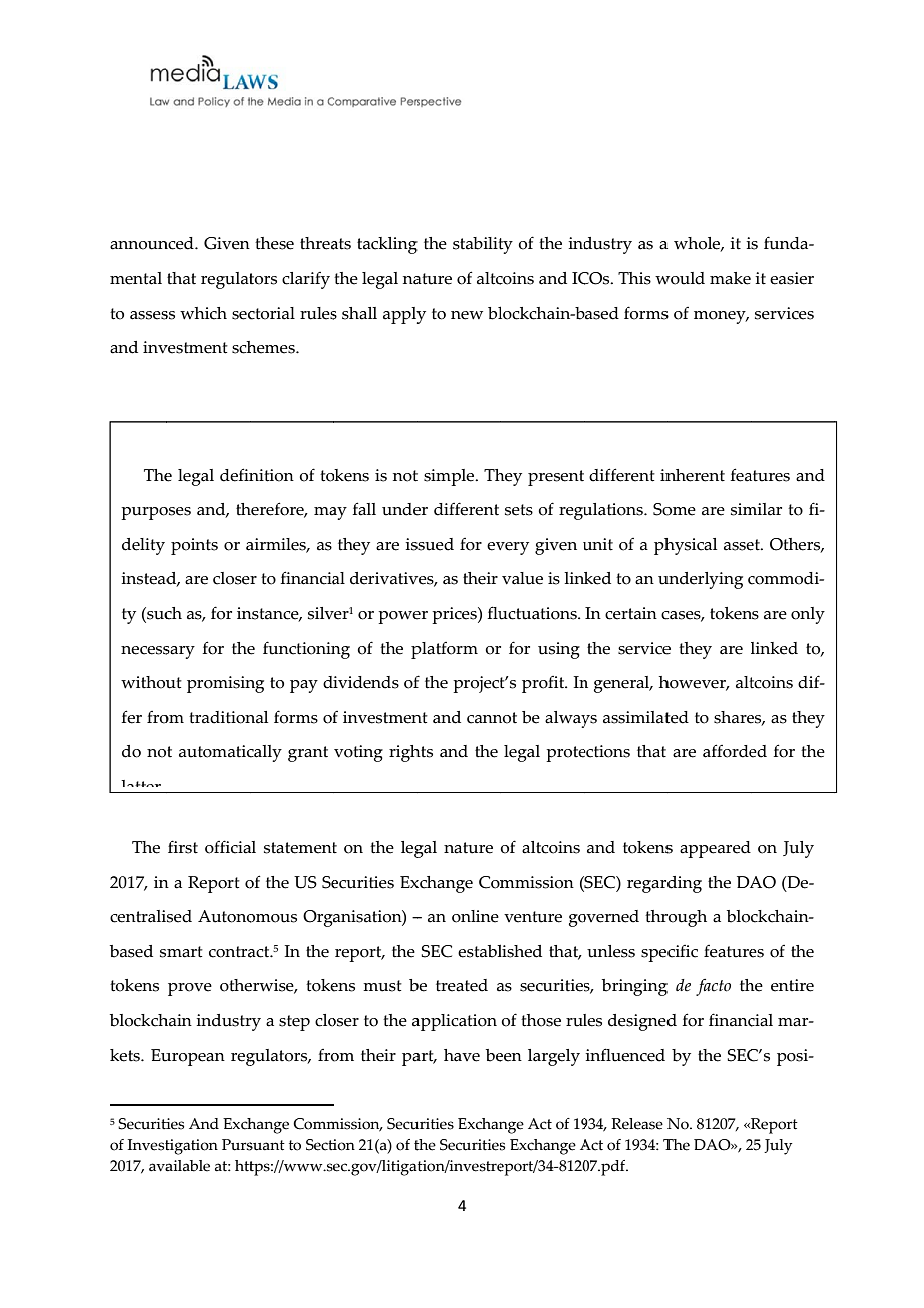 The image size is (924, 1308). I want to click on step, so click(294, 1023).
